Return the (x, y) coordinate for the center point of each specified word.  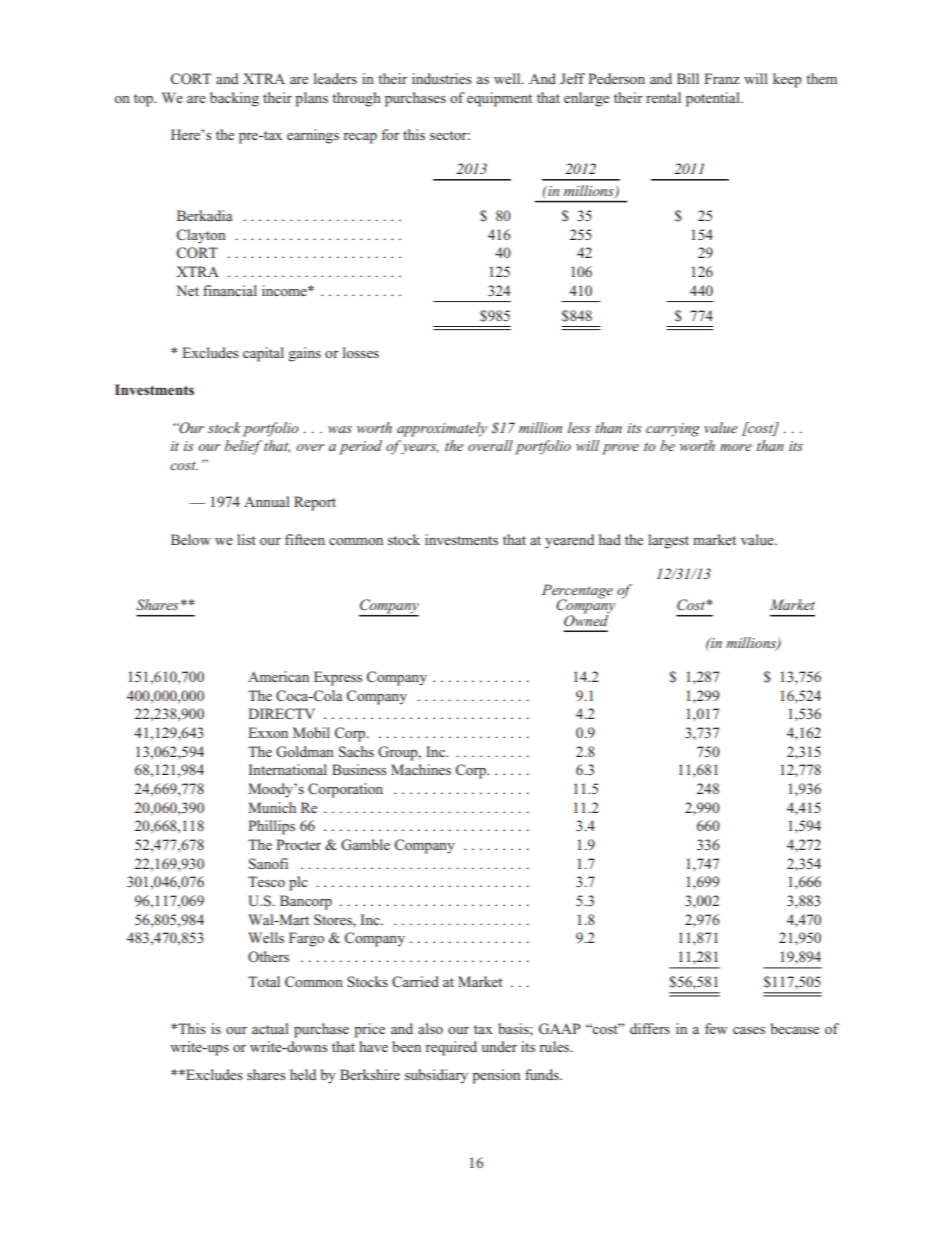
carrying (673, 430)
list (246, 539)
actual (270, 1028)
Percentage (577, 592)
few (716, 1028)
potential (714, 99)
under (499, 1046)
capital (263, 354)
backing (234, 99)
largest (668, 541)
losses (361, 352)
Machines (421, 769)
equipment (499, 99)
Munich (272, 807)
